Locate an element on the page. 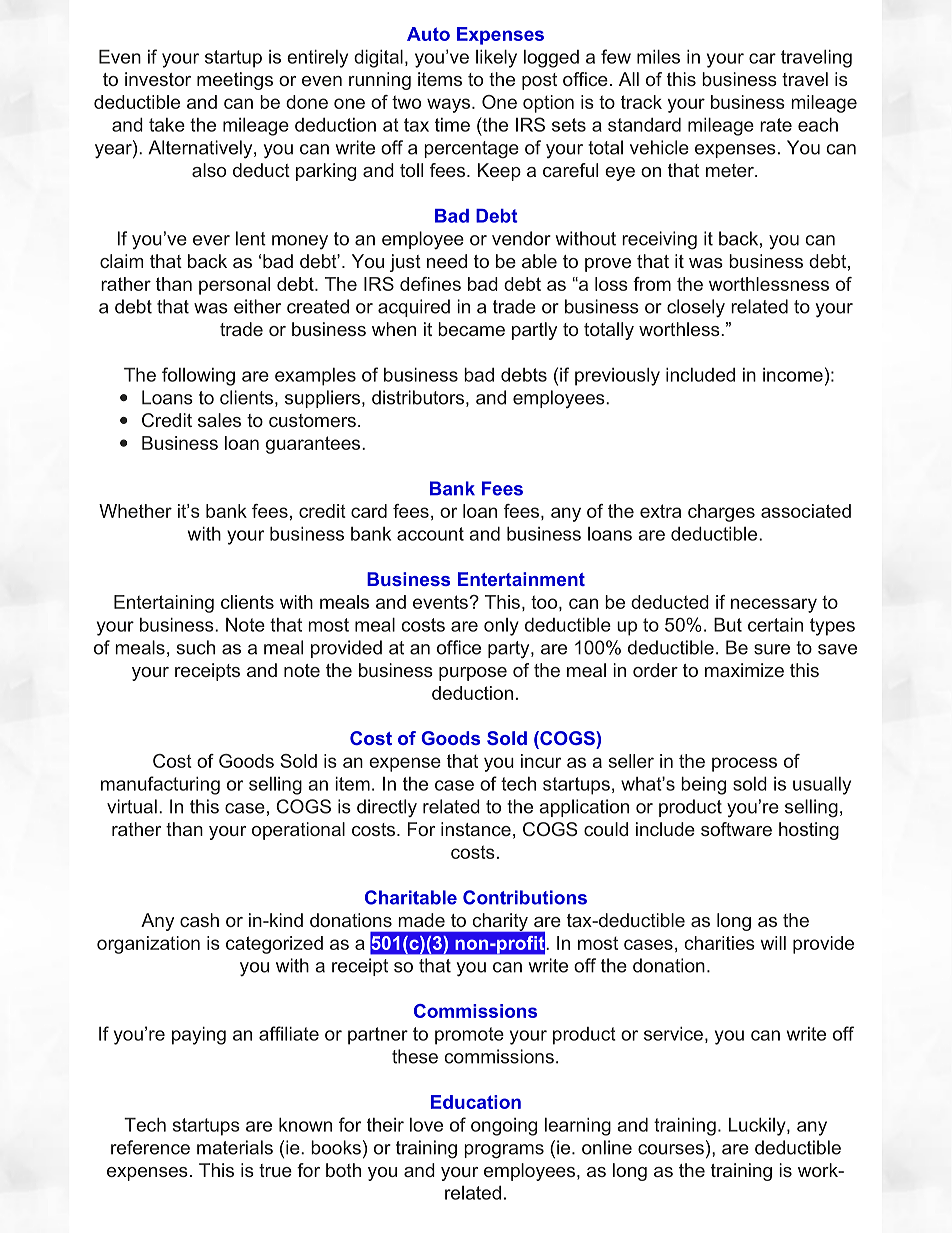  Entertaining is located at coordinates (164, 604).
